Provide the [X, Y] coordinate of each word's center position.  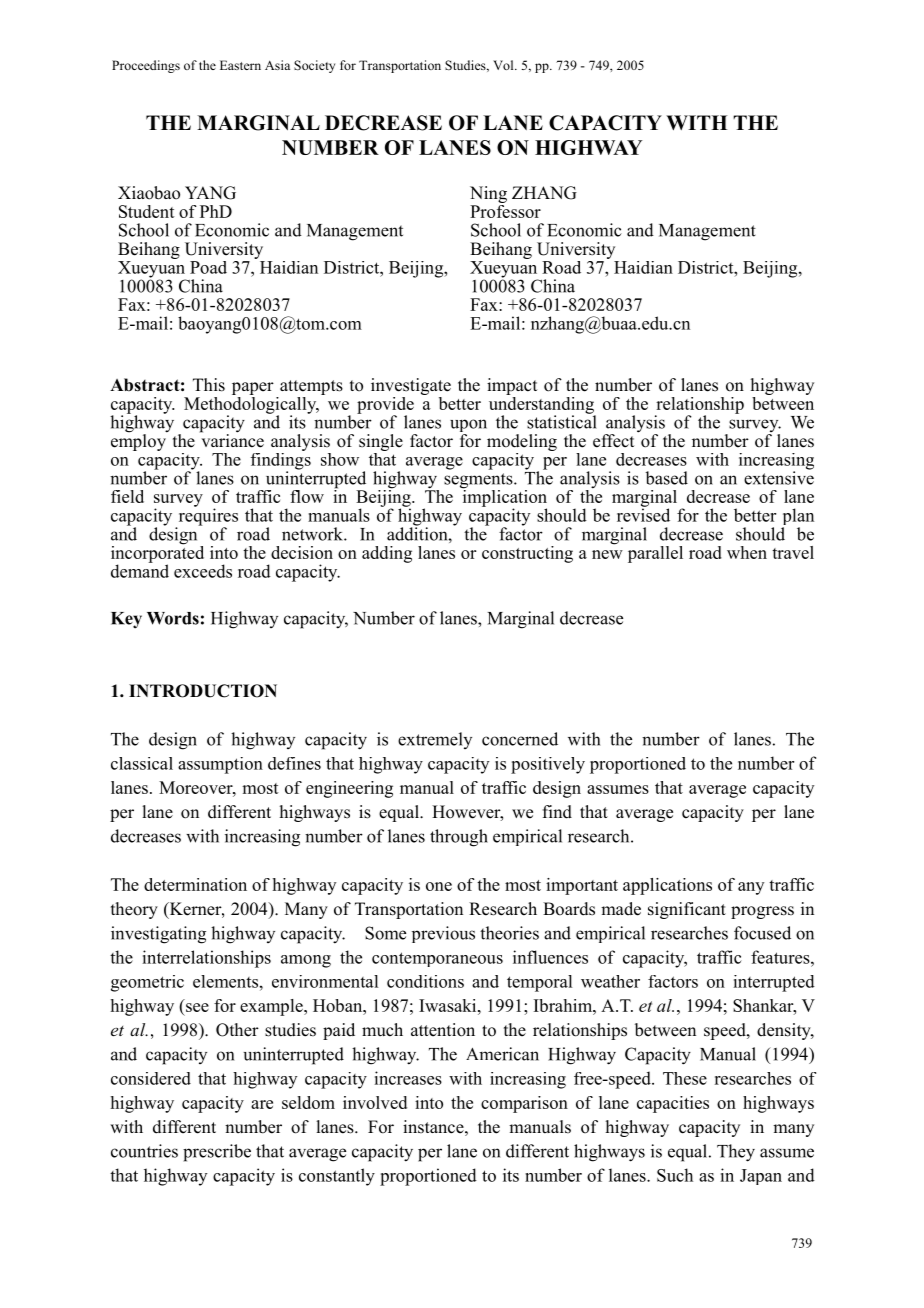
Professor [505, 210]
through [459, 838]
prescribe [217, 1153]
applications [667, 886]
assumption [220, 765]
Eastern [240, 65]
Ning [488, 194]
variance [232, 440]
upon [468, 427]
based [666, 478]
